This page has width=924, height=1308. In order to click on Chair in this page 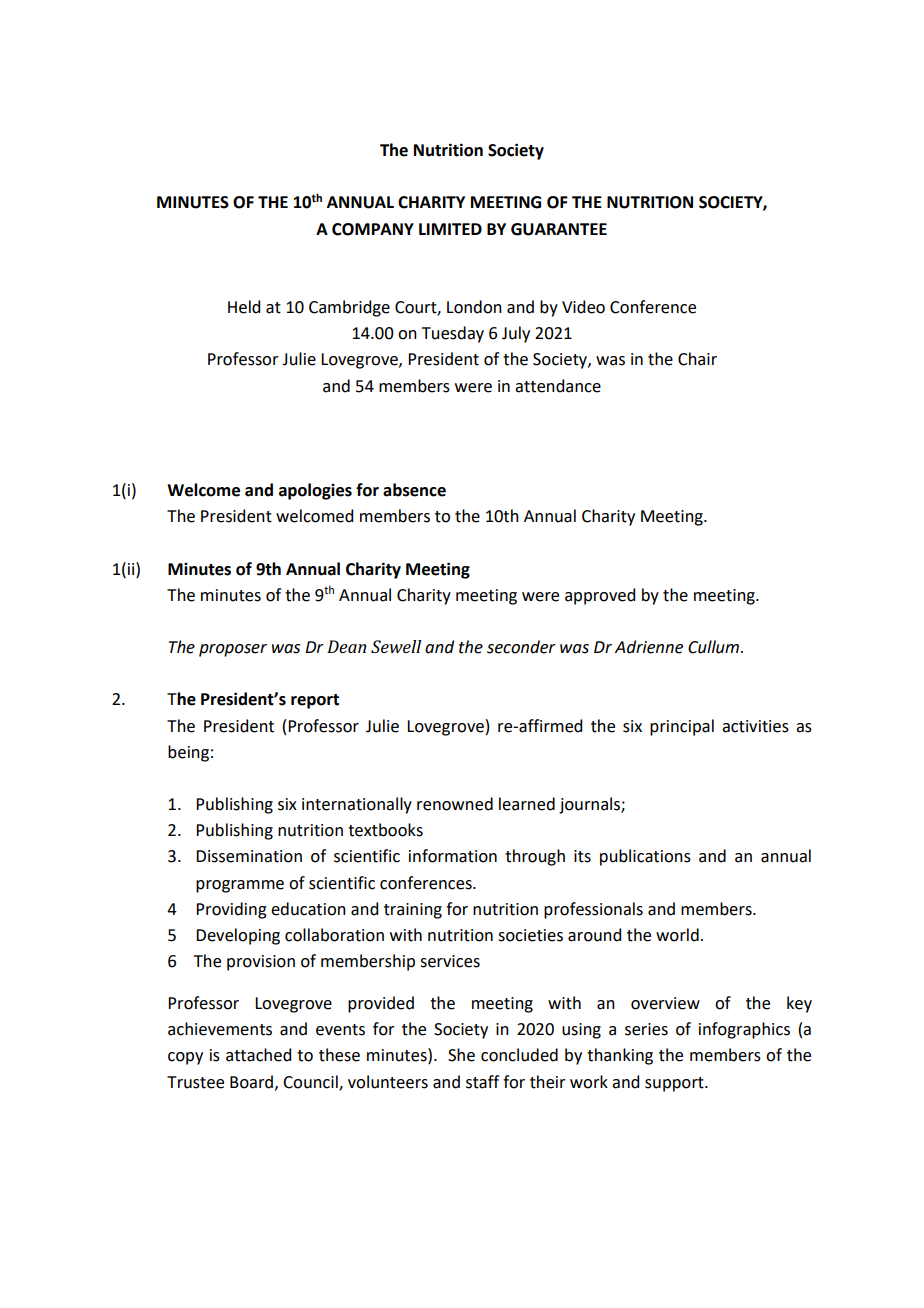, I will do `click(697, 359)`.
